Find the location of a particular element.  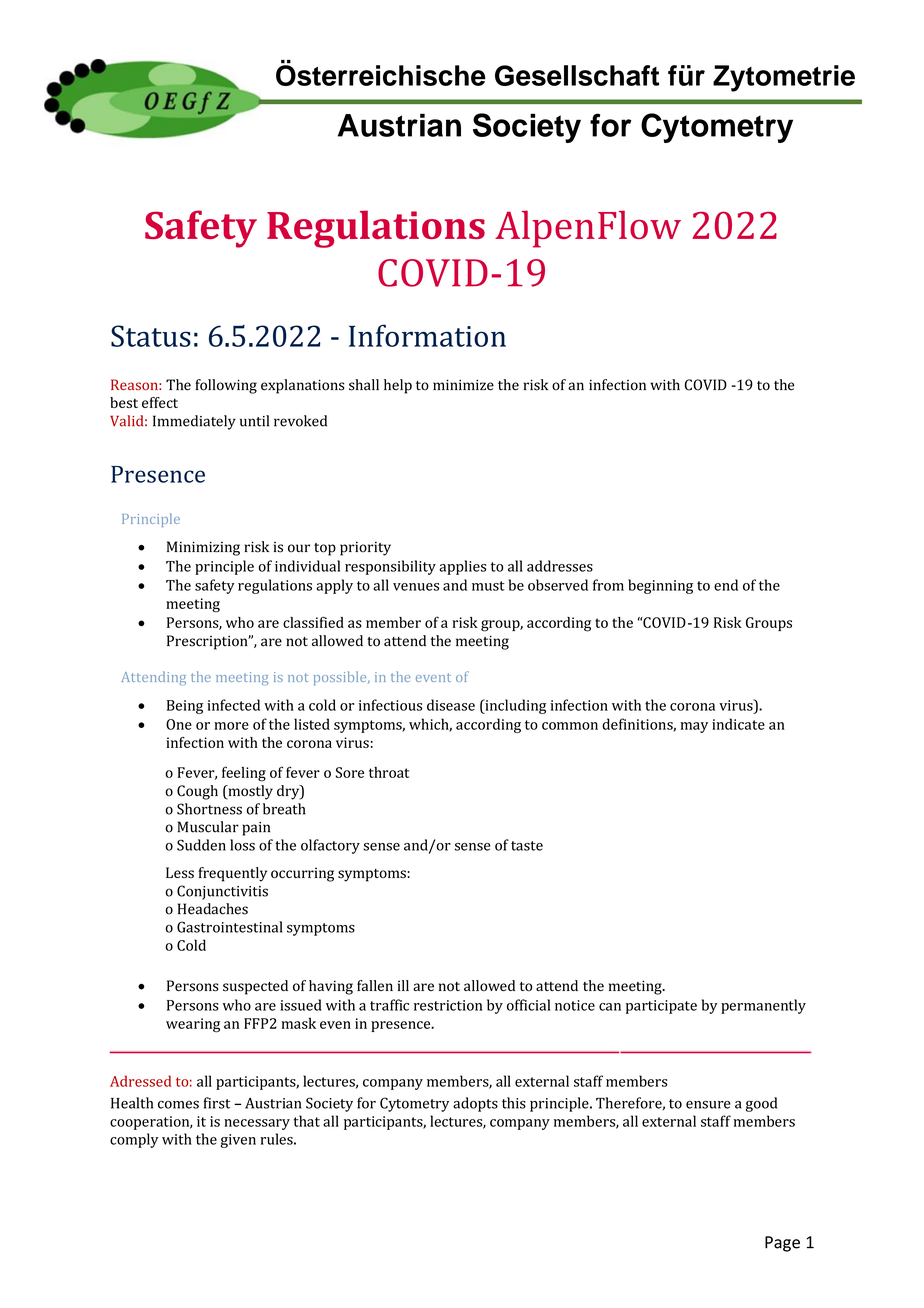

given is located at coordinates (238, 1141).
